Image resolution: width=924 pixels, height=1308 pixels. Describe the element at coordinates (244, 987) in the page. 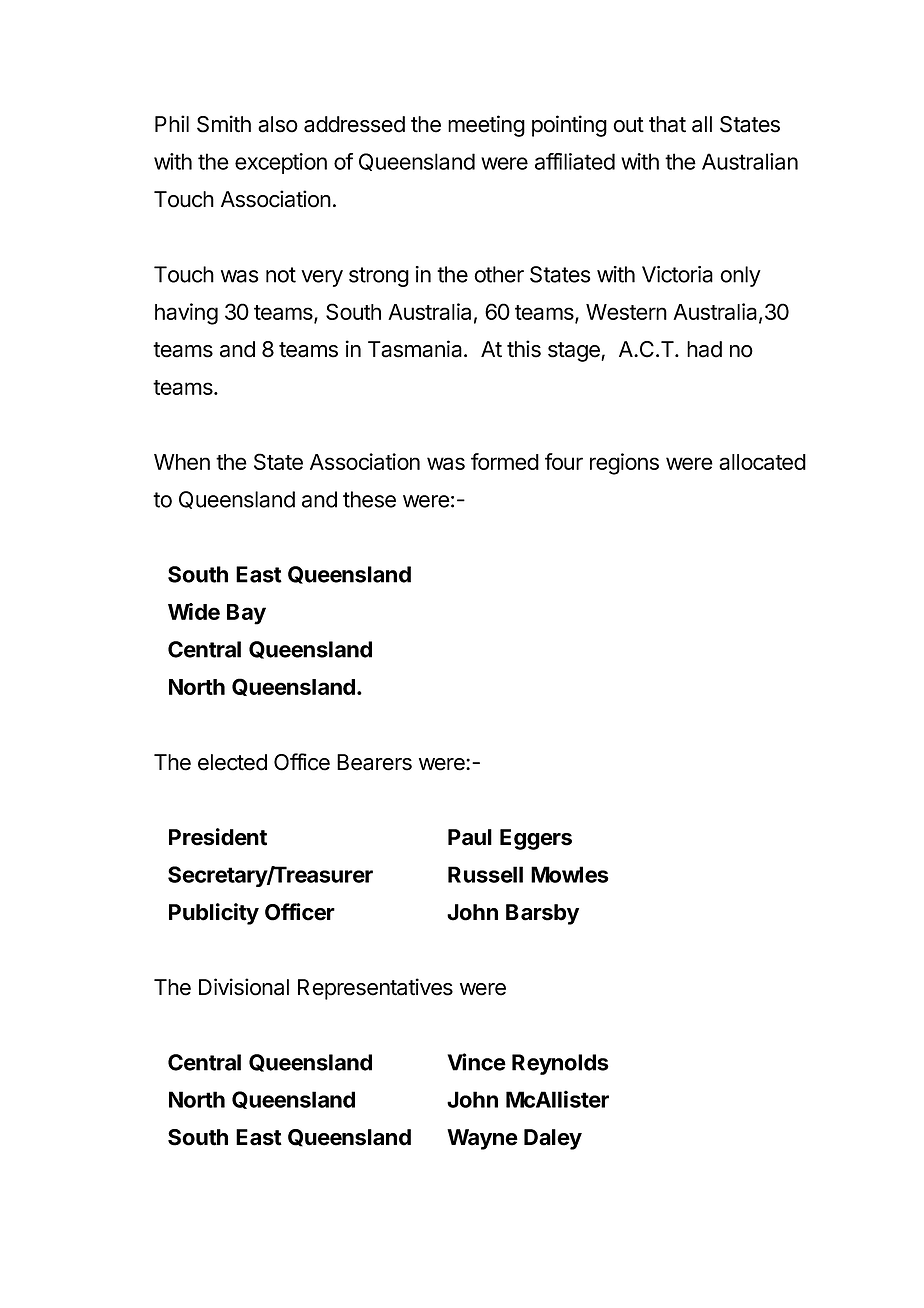

I see `Divisional` at that location.
